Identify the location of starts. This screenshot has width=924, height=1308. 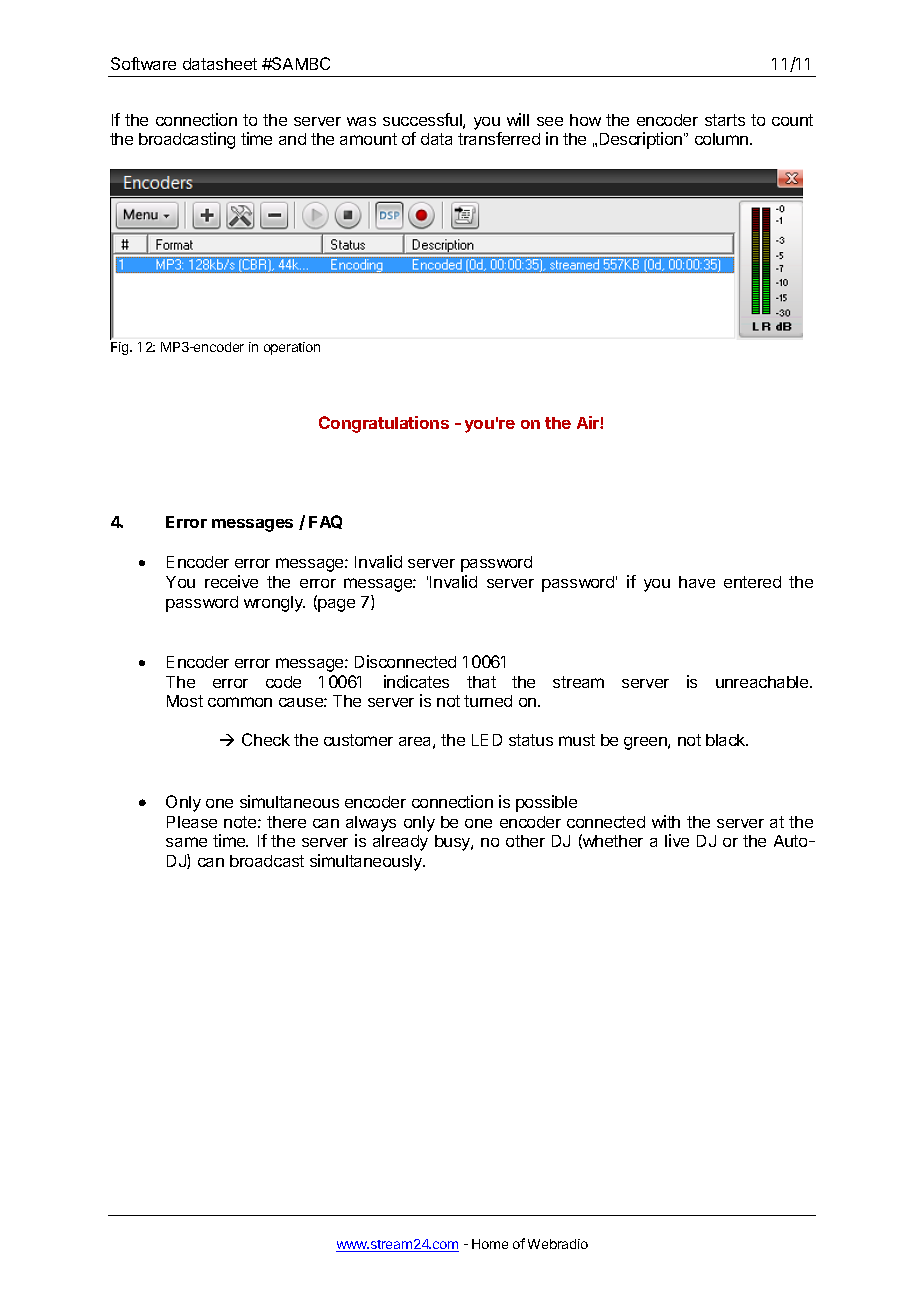
(725, 120).
